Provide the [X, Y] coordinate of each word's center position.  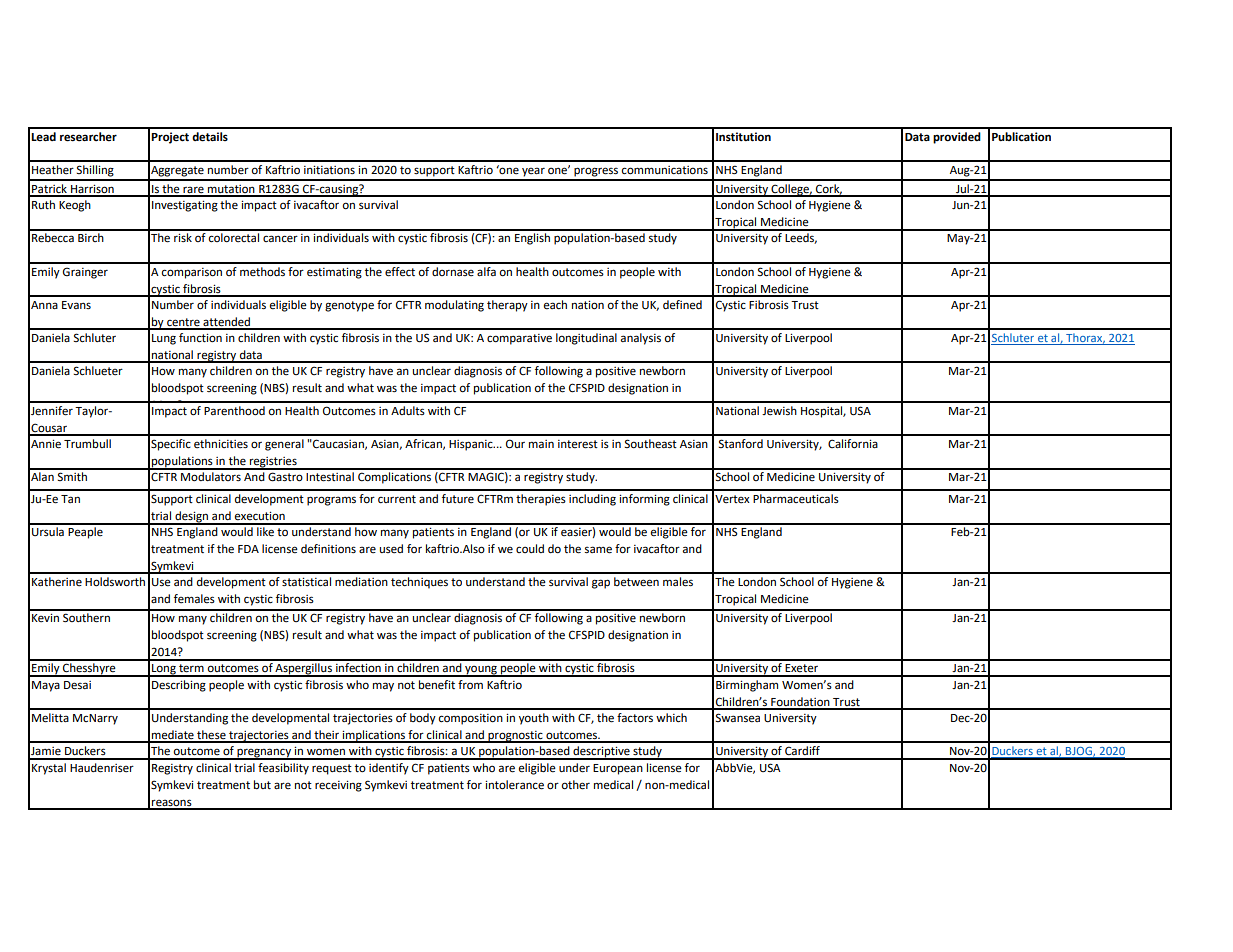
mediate [173, 736]
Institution [743, 137]
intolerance [514, 785]
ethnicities [221, 444]
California [853, 444]
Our [515, 444]
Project [170, 138]
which [671, 717]
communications [665, 170]
